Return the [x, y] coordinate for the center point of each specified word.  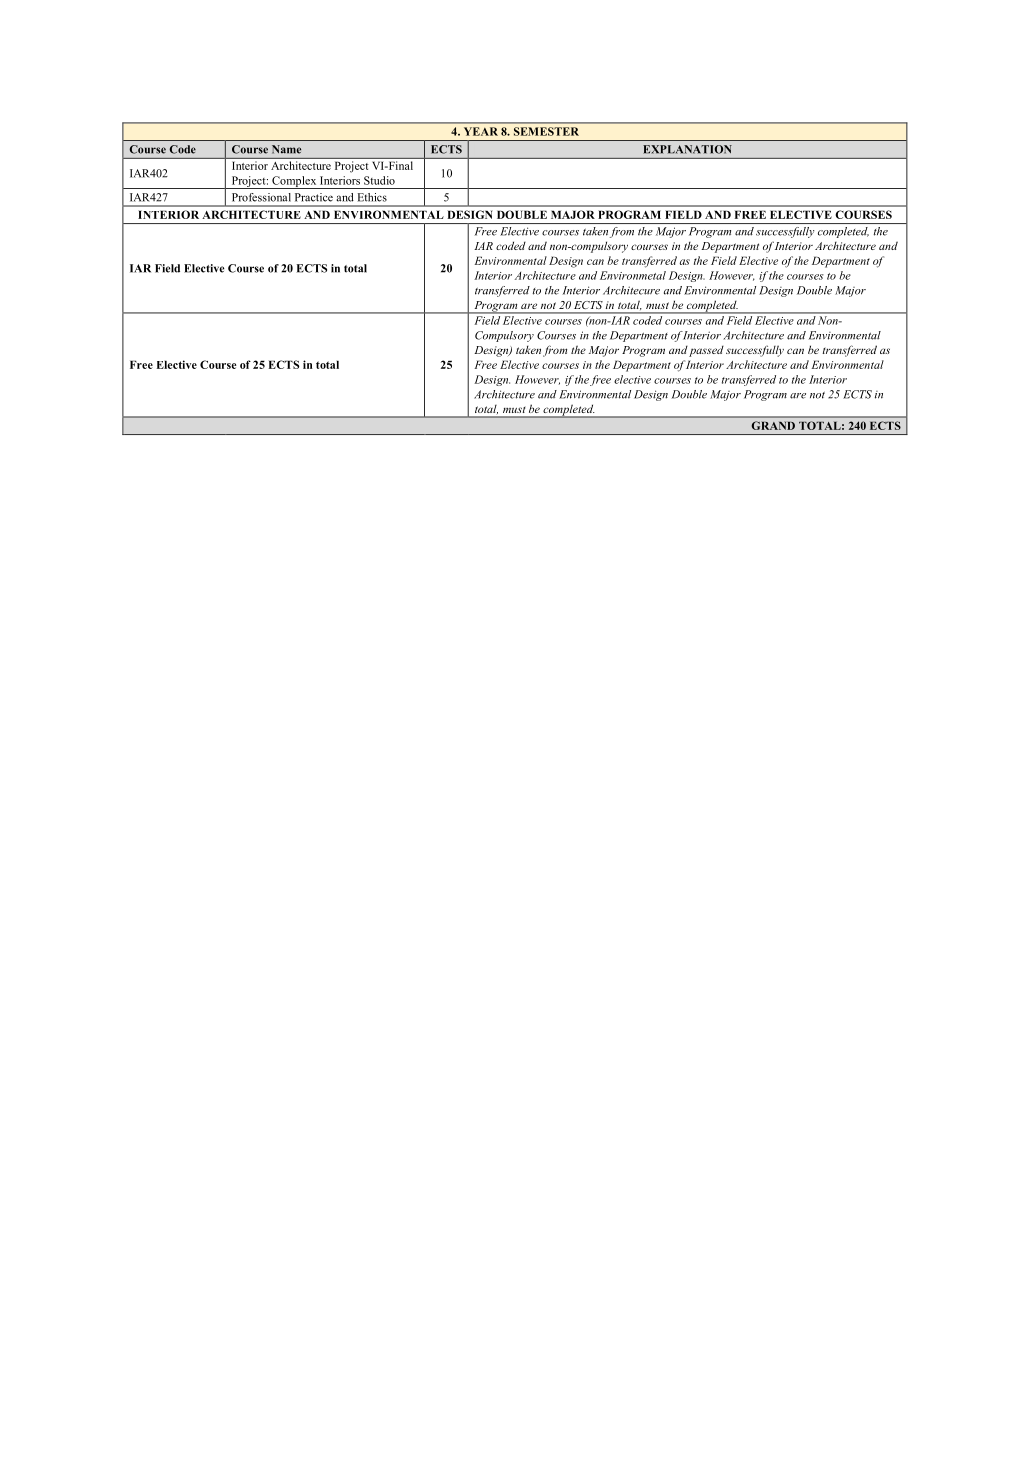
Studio [379, 180]
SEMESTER [546, 131]
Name [286, 149]
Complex [294, 182]
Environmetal [633, 275]
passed [706, 351]
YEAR [481, 131]
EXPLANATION [687, 149]
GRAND [773, 425]
